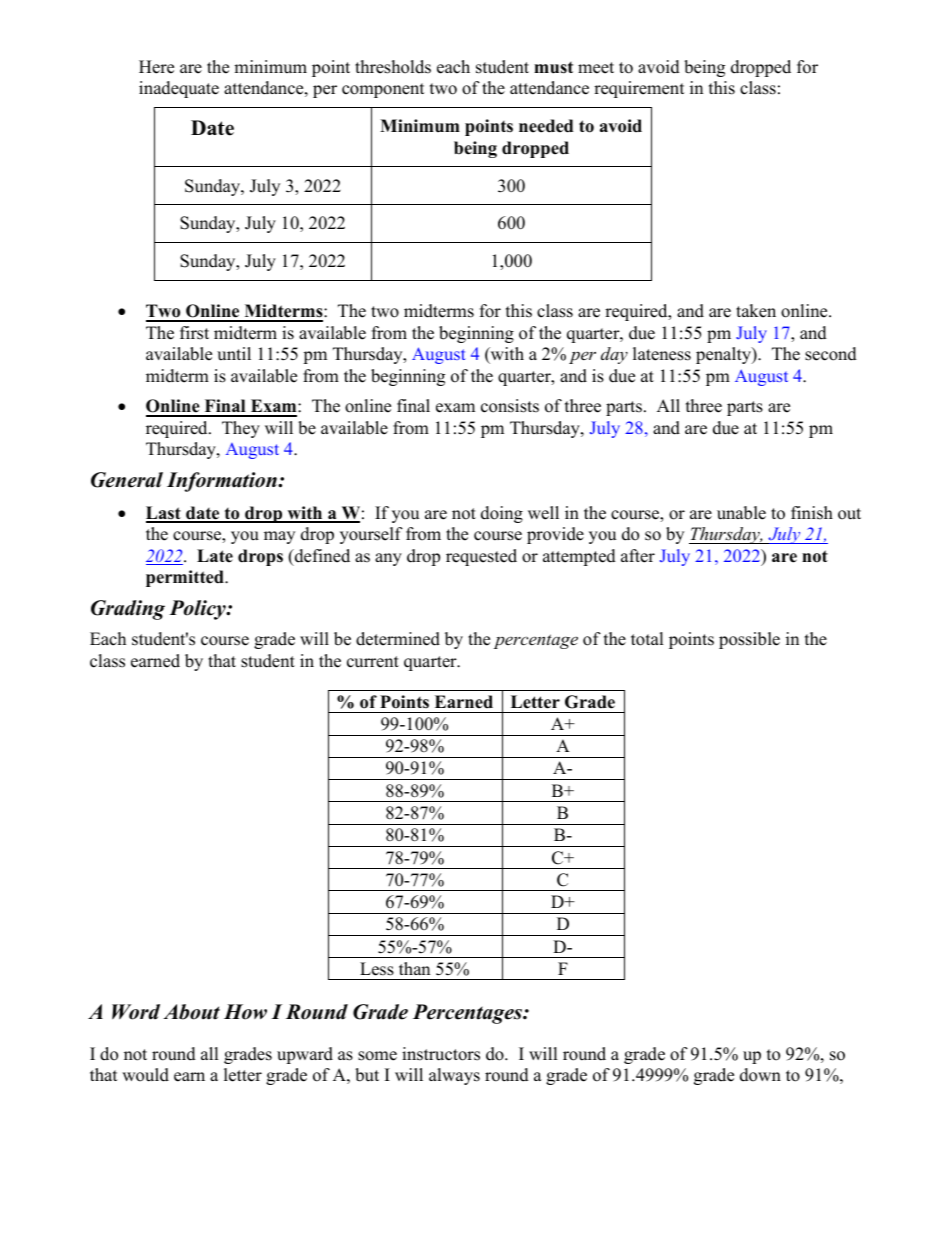 This screenshot has height=1233, width=952. I want to click on About, so click(191, 1012).
